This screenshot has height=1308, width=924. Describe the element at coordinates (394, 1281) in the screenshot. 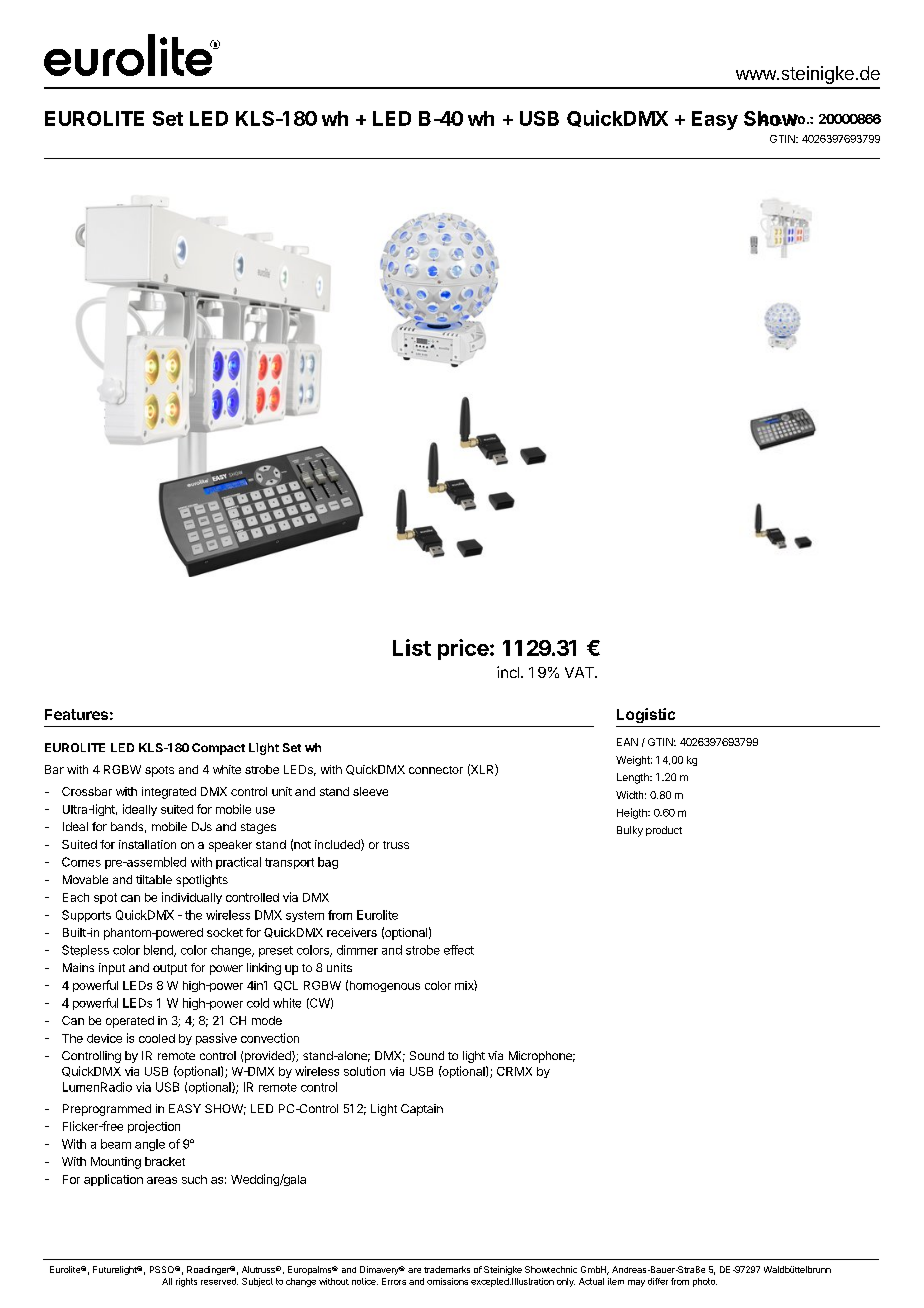

I see `Errors` at that location.
